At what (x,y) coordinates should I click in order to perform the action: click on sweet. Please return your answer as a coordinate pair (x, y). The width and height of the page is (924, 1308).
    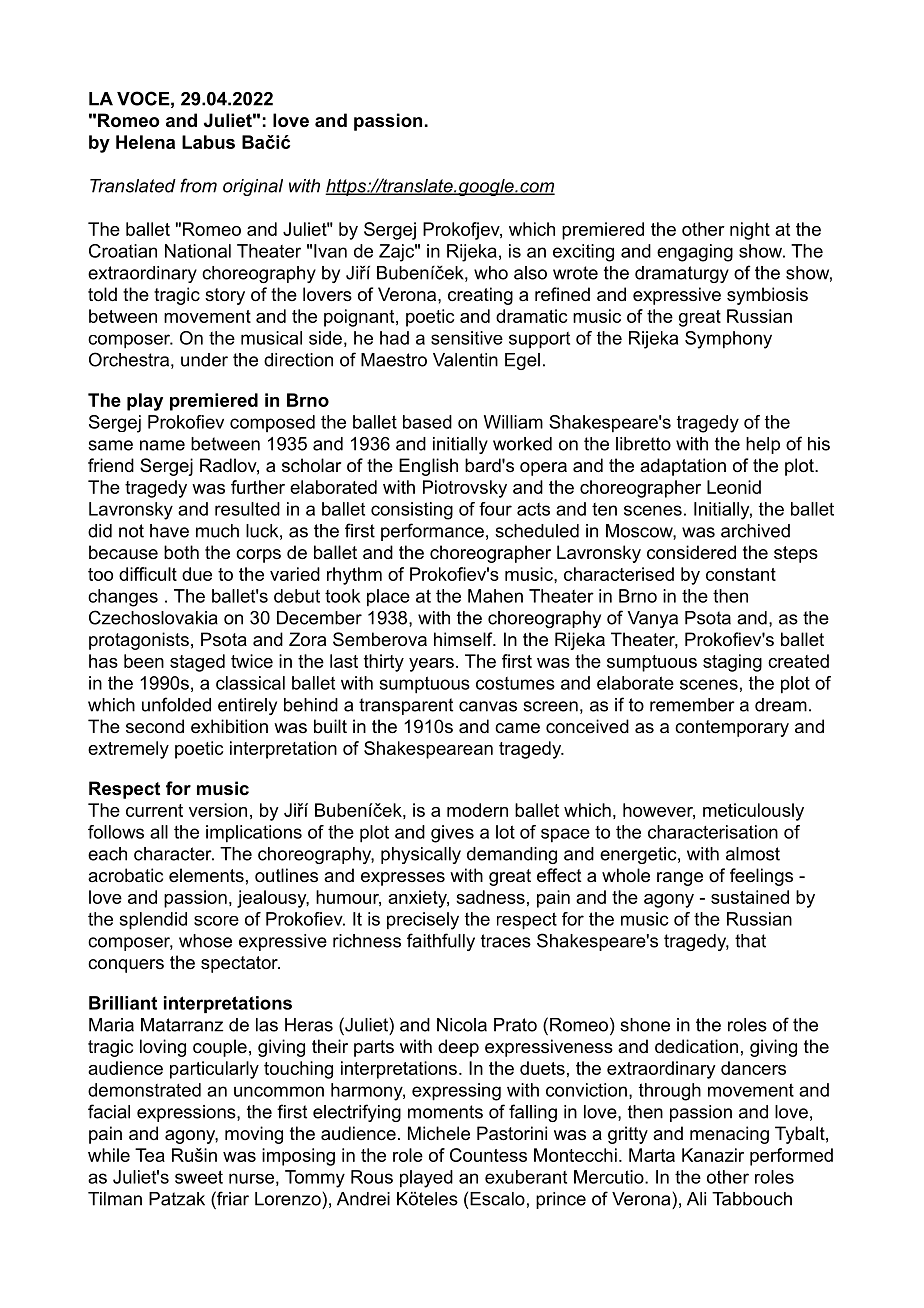
    Looking at the image, I should click on (199, 1177).
